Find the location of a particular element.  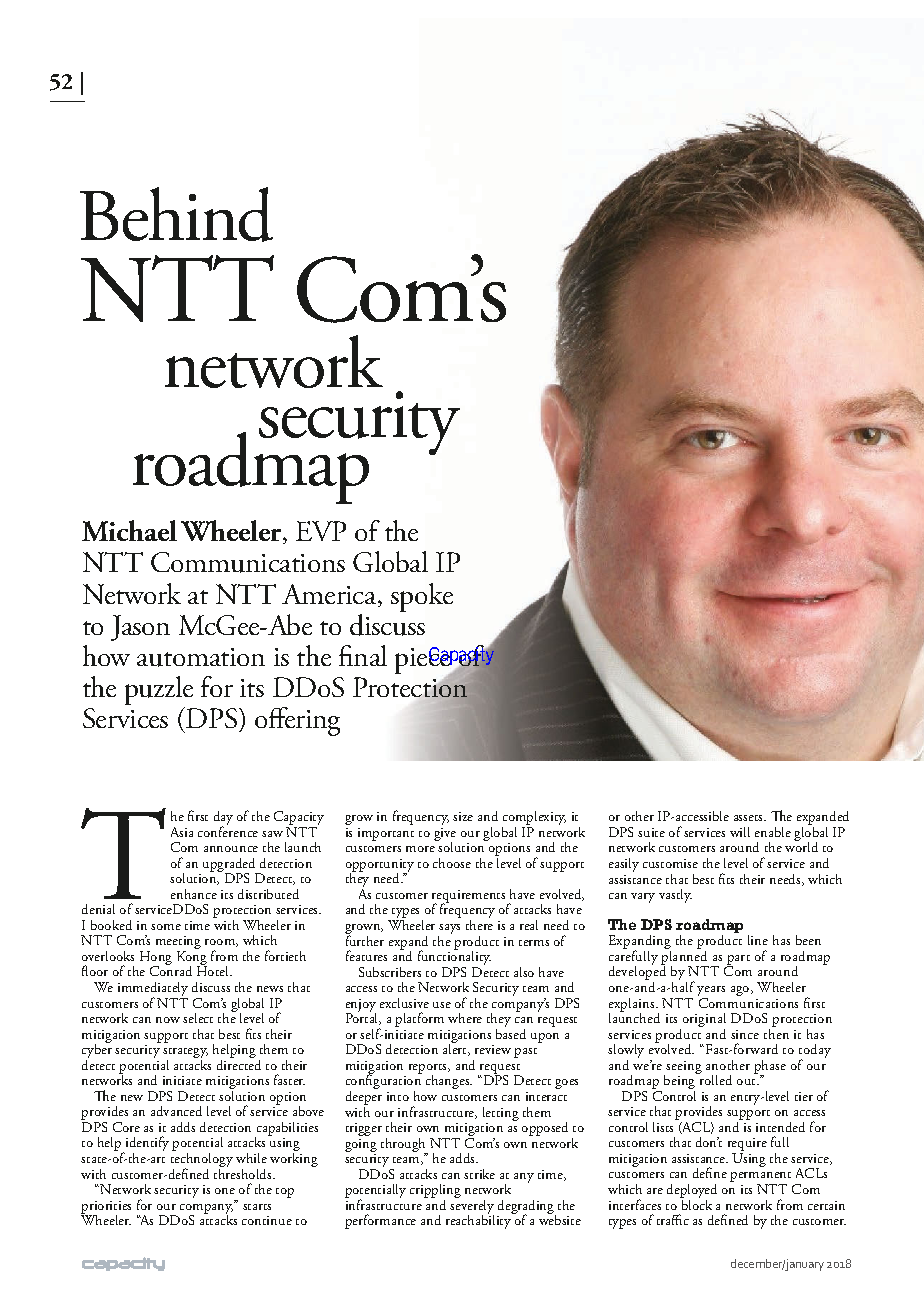

severely is located at coordinates (472, 1206).
